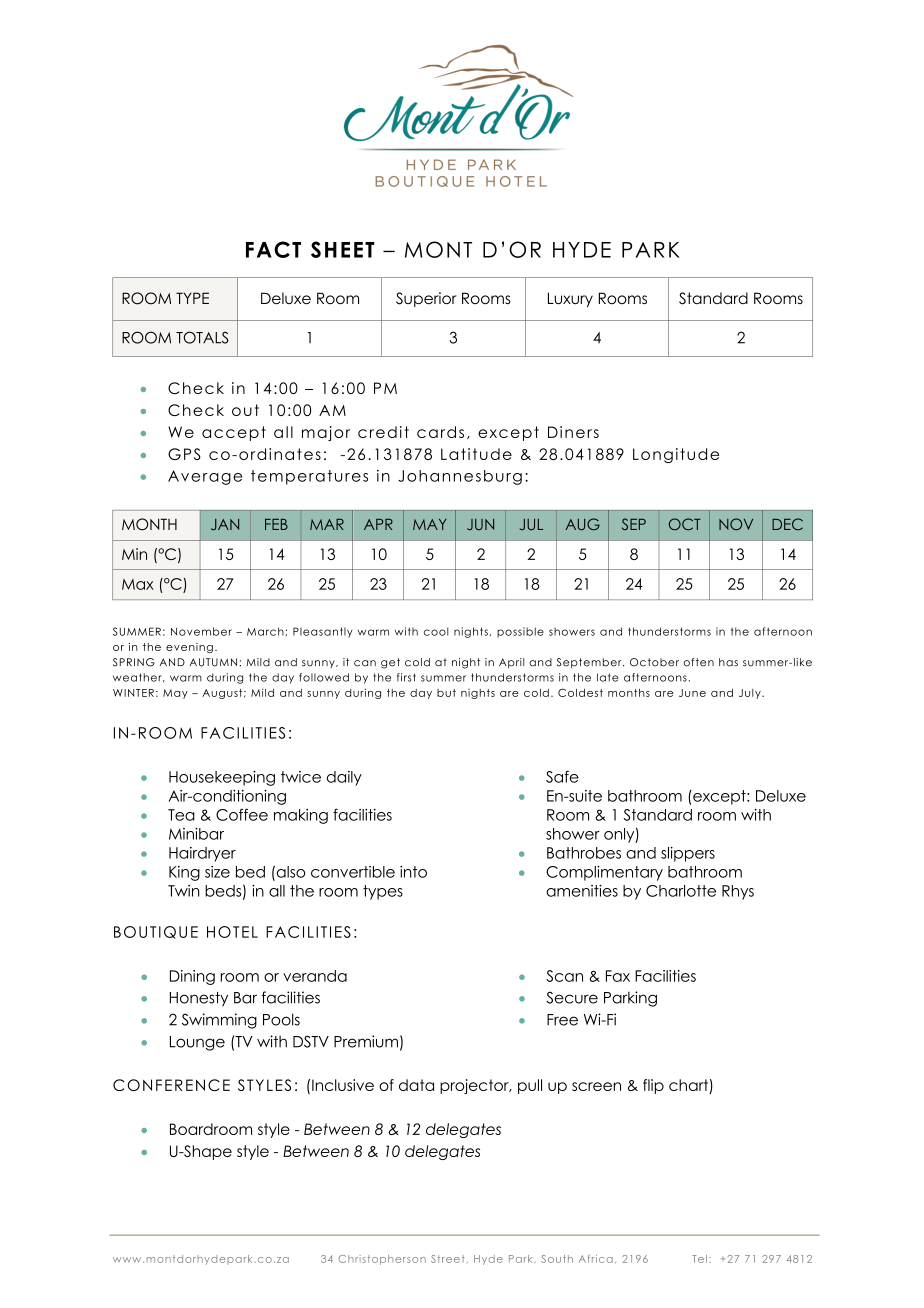 This screenshot has width=924, height=1308. I want to click on Housekeeping, so click(222, 778).
